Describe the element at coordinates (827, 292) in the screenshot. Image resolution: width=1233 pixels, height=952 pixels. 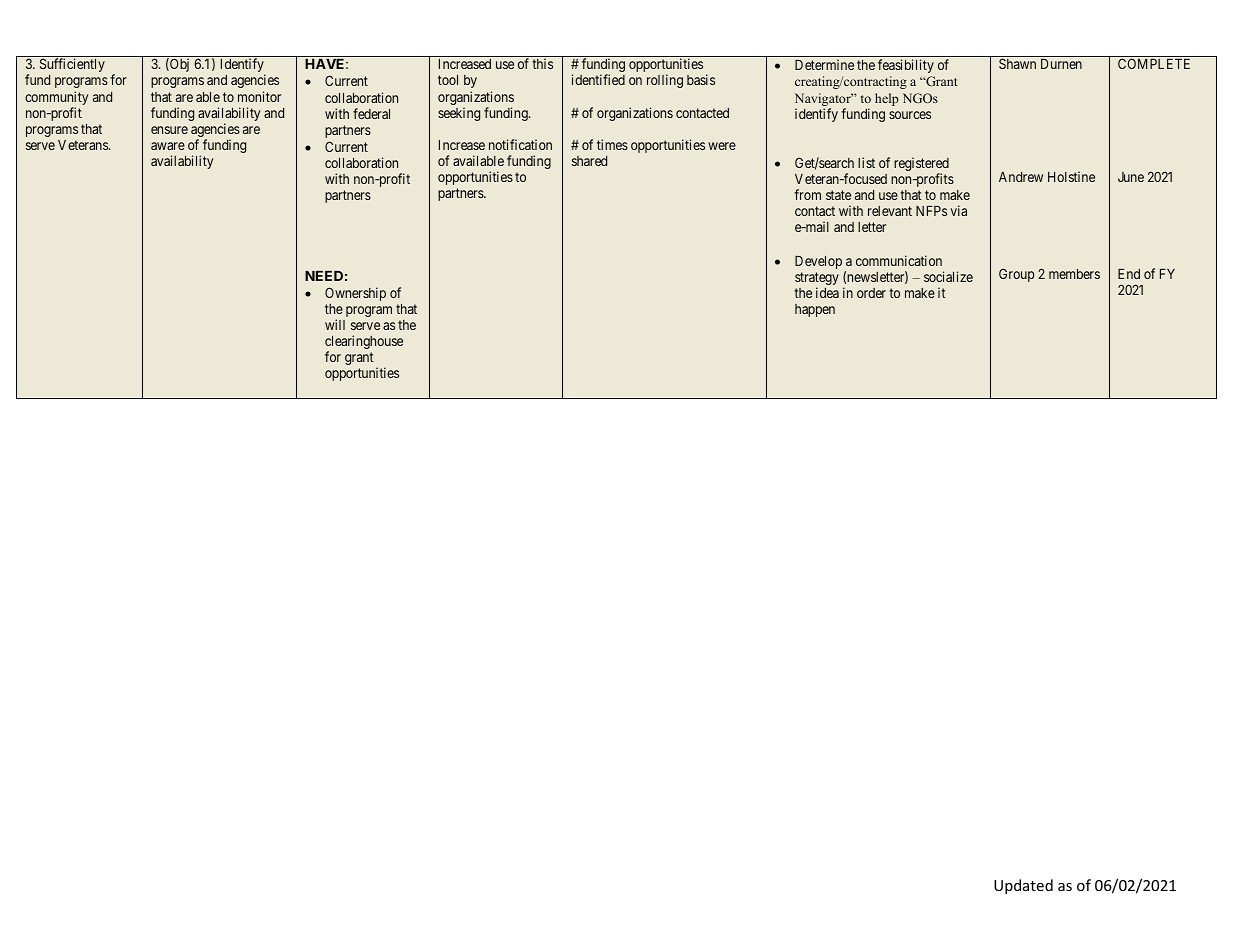
I see `idea` at that location.
